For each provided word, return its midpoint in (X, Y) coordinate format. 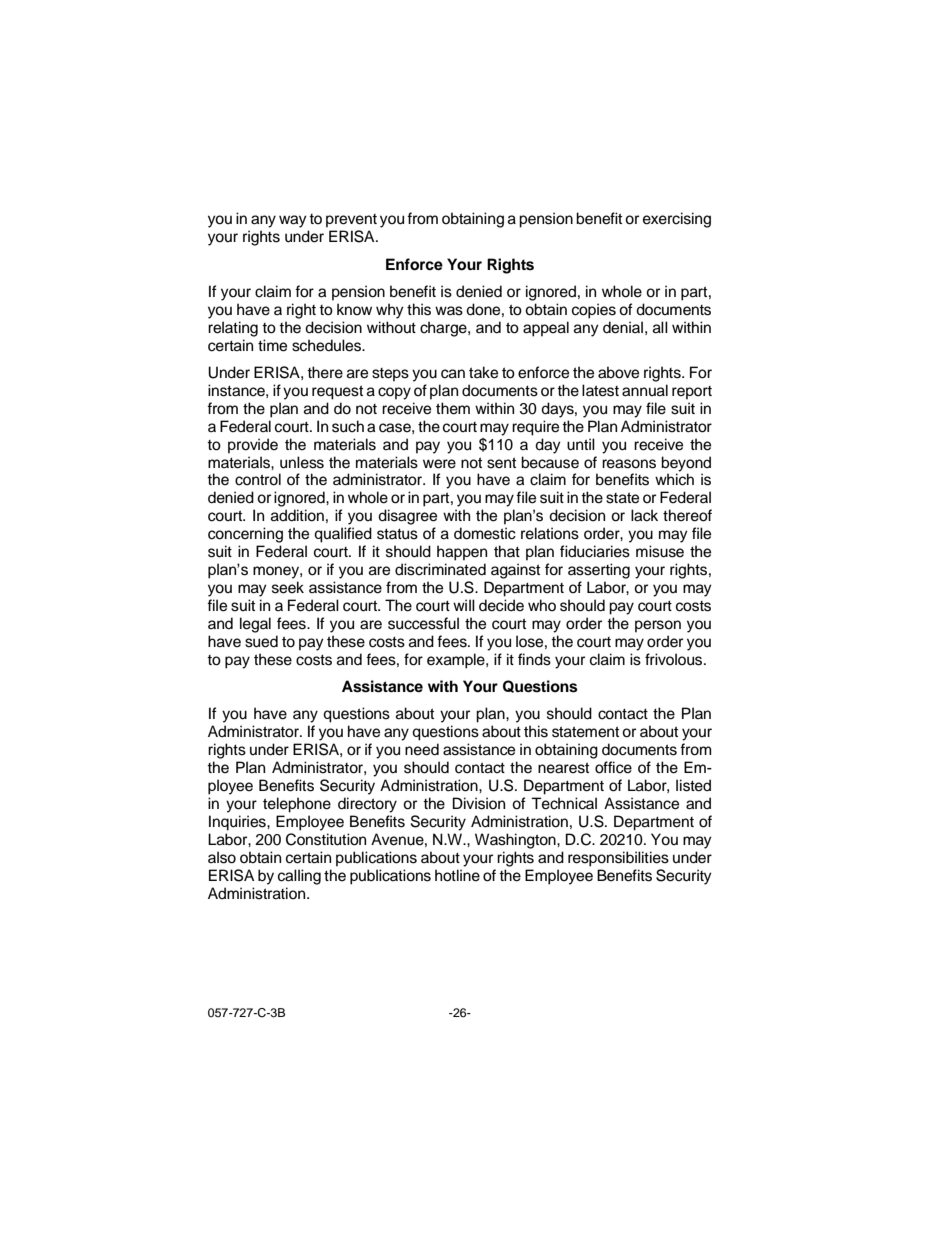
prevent (351, 221)
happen (462, 553)
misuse (660, 551)
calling (299, 877)
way (293, 221)
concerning (245, 535)
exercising (677, 220)
